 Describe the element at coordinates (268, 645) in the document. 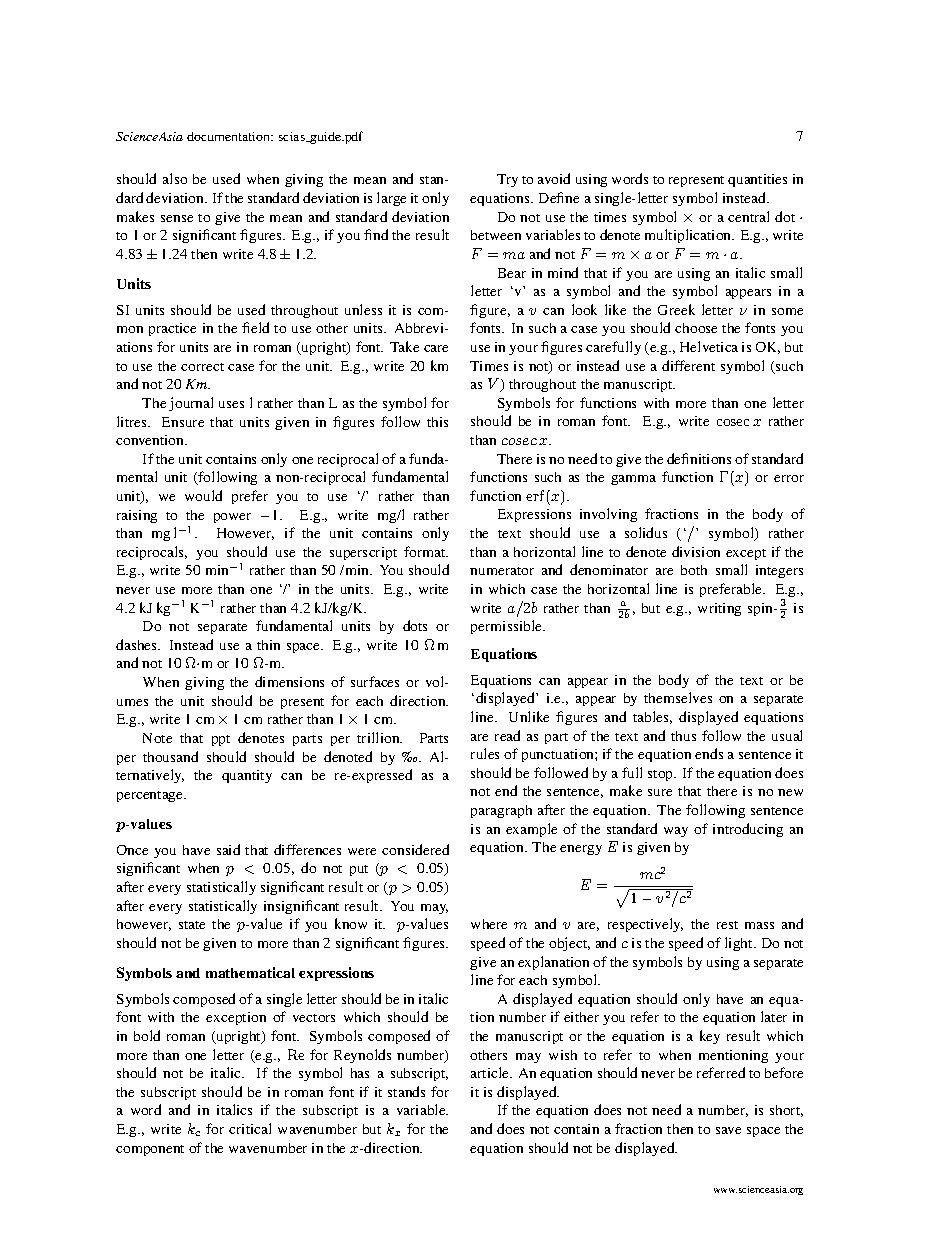

I see `thin` at that location.
